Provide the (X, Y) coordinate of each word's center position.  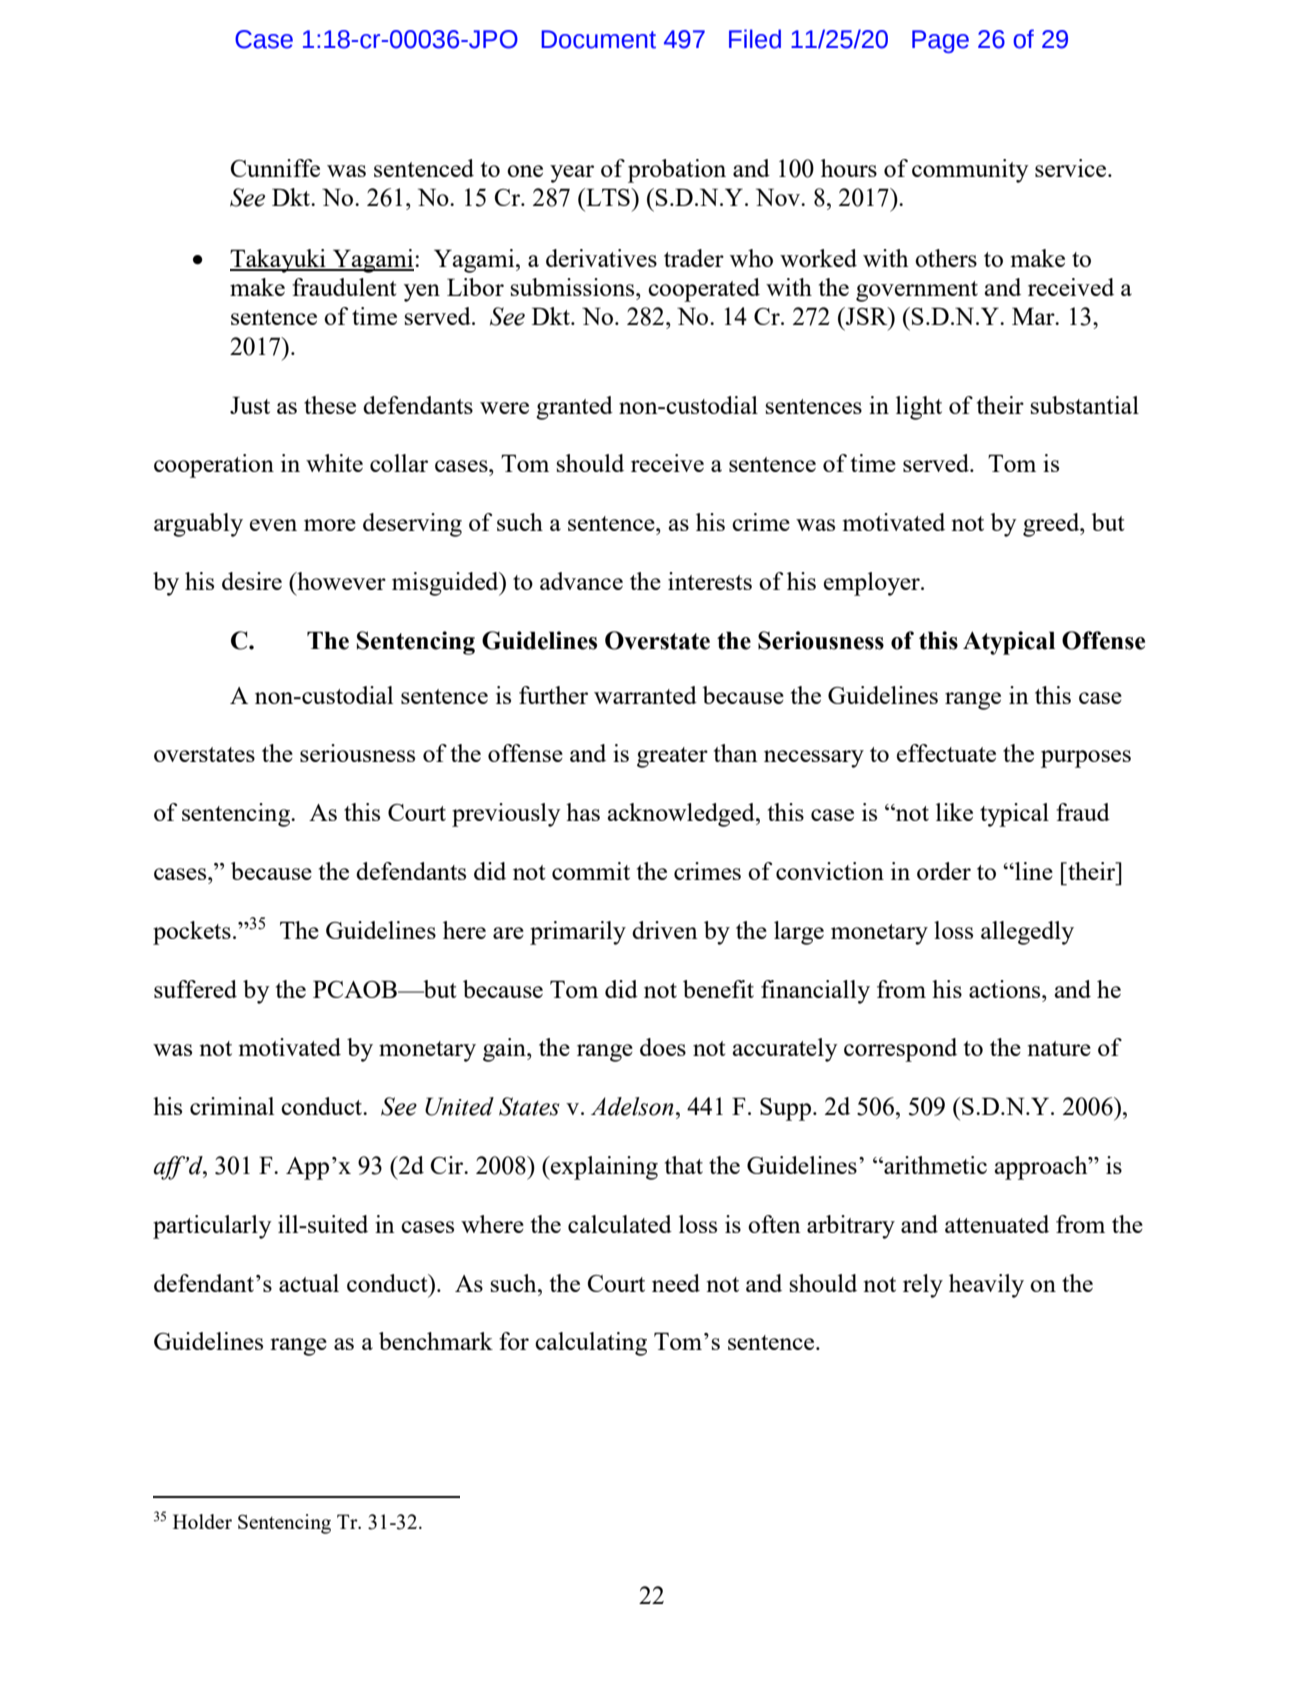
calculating (591, 1344)
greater (672, 757)
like (954, 812)
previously (506, 815)
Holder (202, 1521)
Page (940, 41)
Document (598, 39)
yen (422, 293)
